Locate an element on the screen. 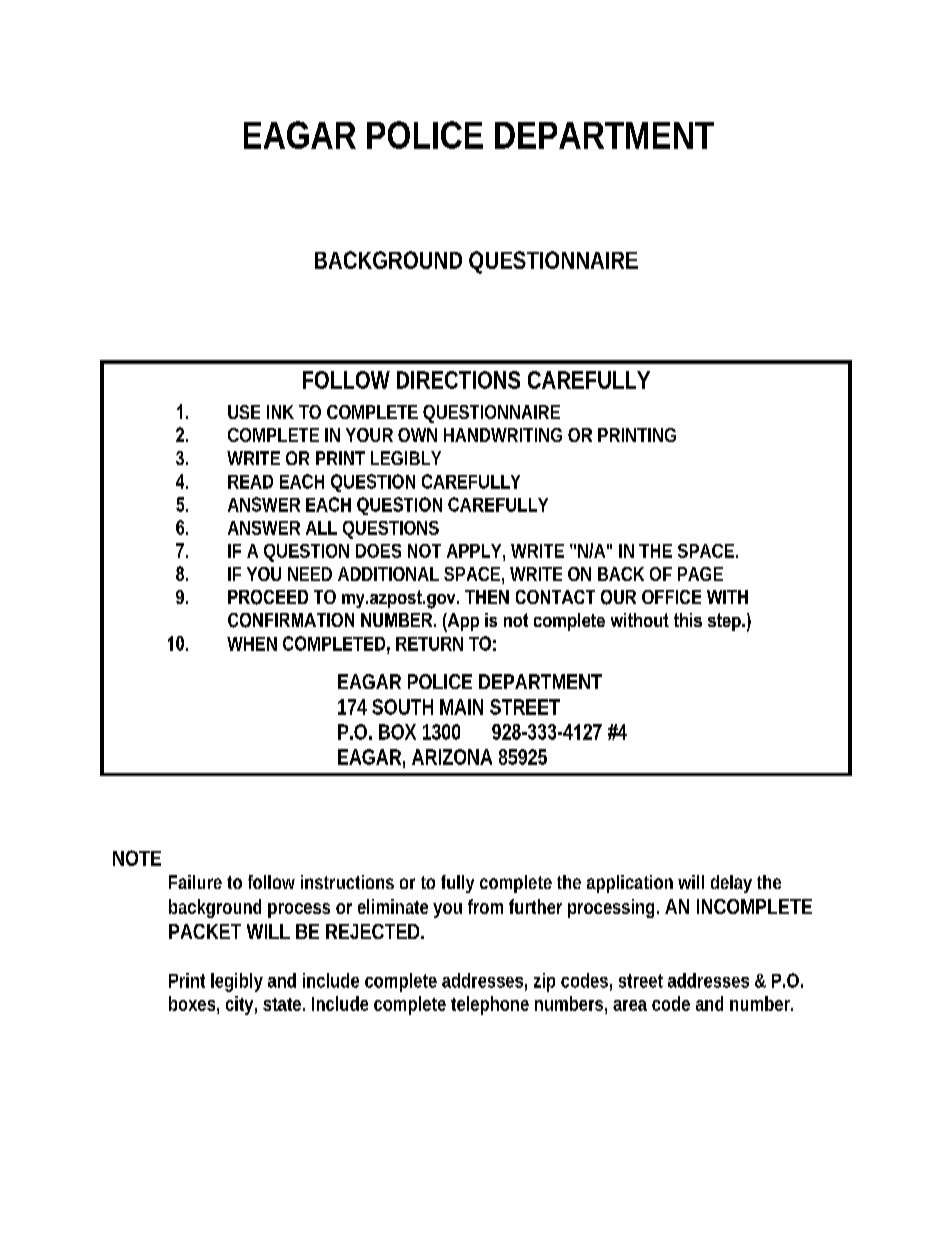  OFFICE is located at coordinates (671, 597).
